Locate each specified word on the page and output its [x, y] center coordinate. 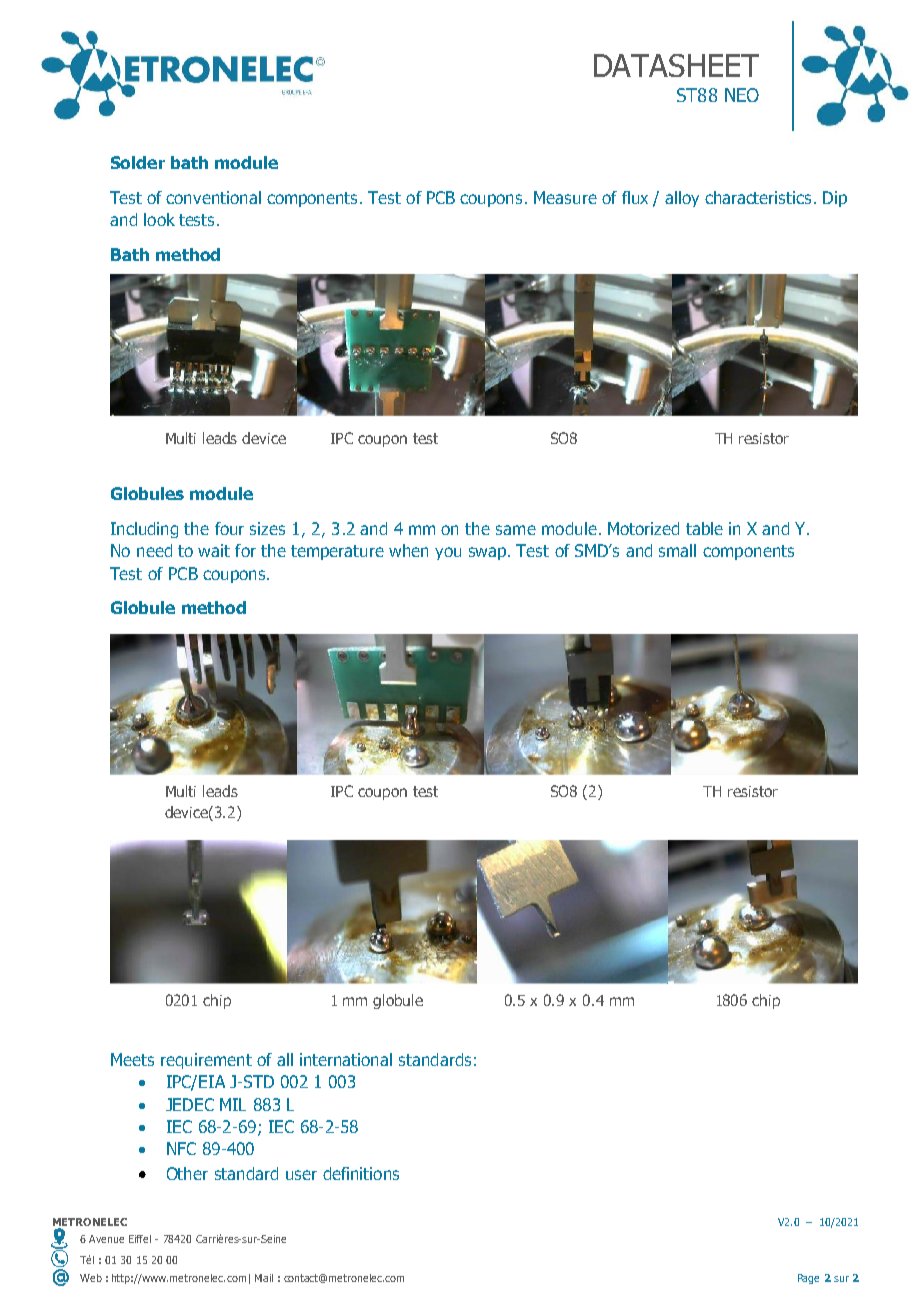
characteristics [758, 197]
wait [214, 550]
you [448, 553]
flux [635, 197]
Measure [565, 197]
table [704, 528]
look [159, 219]
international [346, 1059]
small [677, 550]
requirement [206, 1061]
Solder [138, 162]
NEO [742, 95]
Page [808, 1279]
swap [489, 553]
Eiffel [140, 1239]
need [154, 550]
